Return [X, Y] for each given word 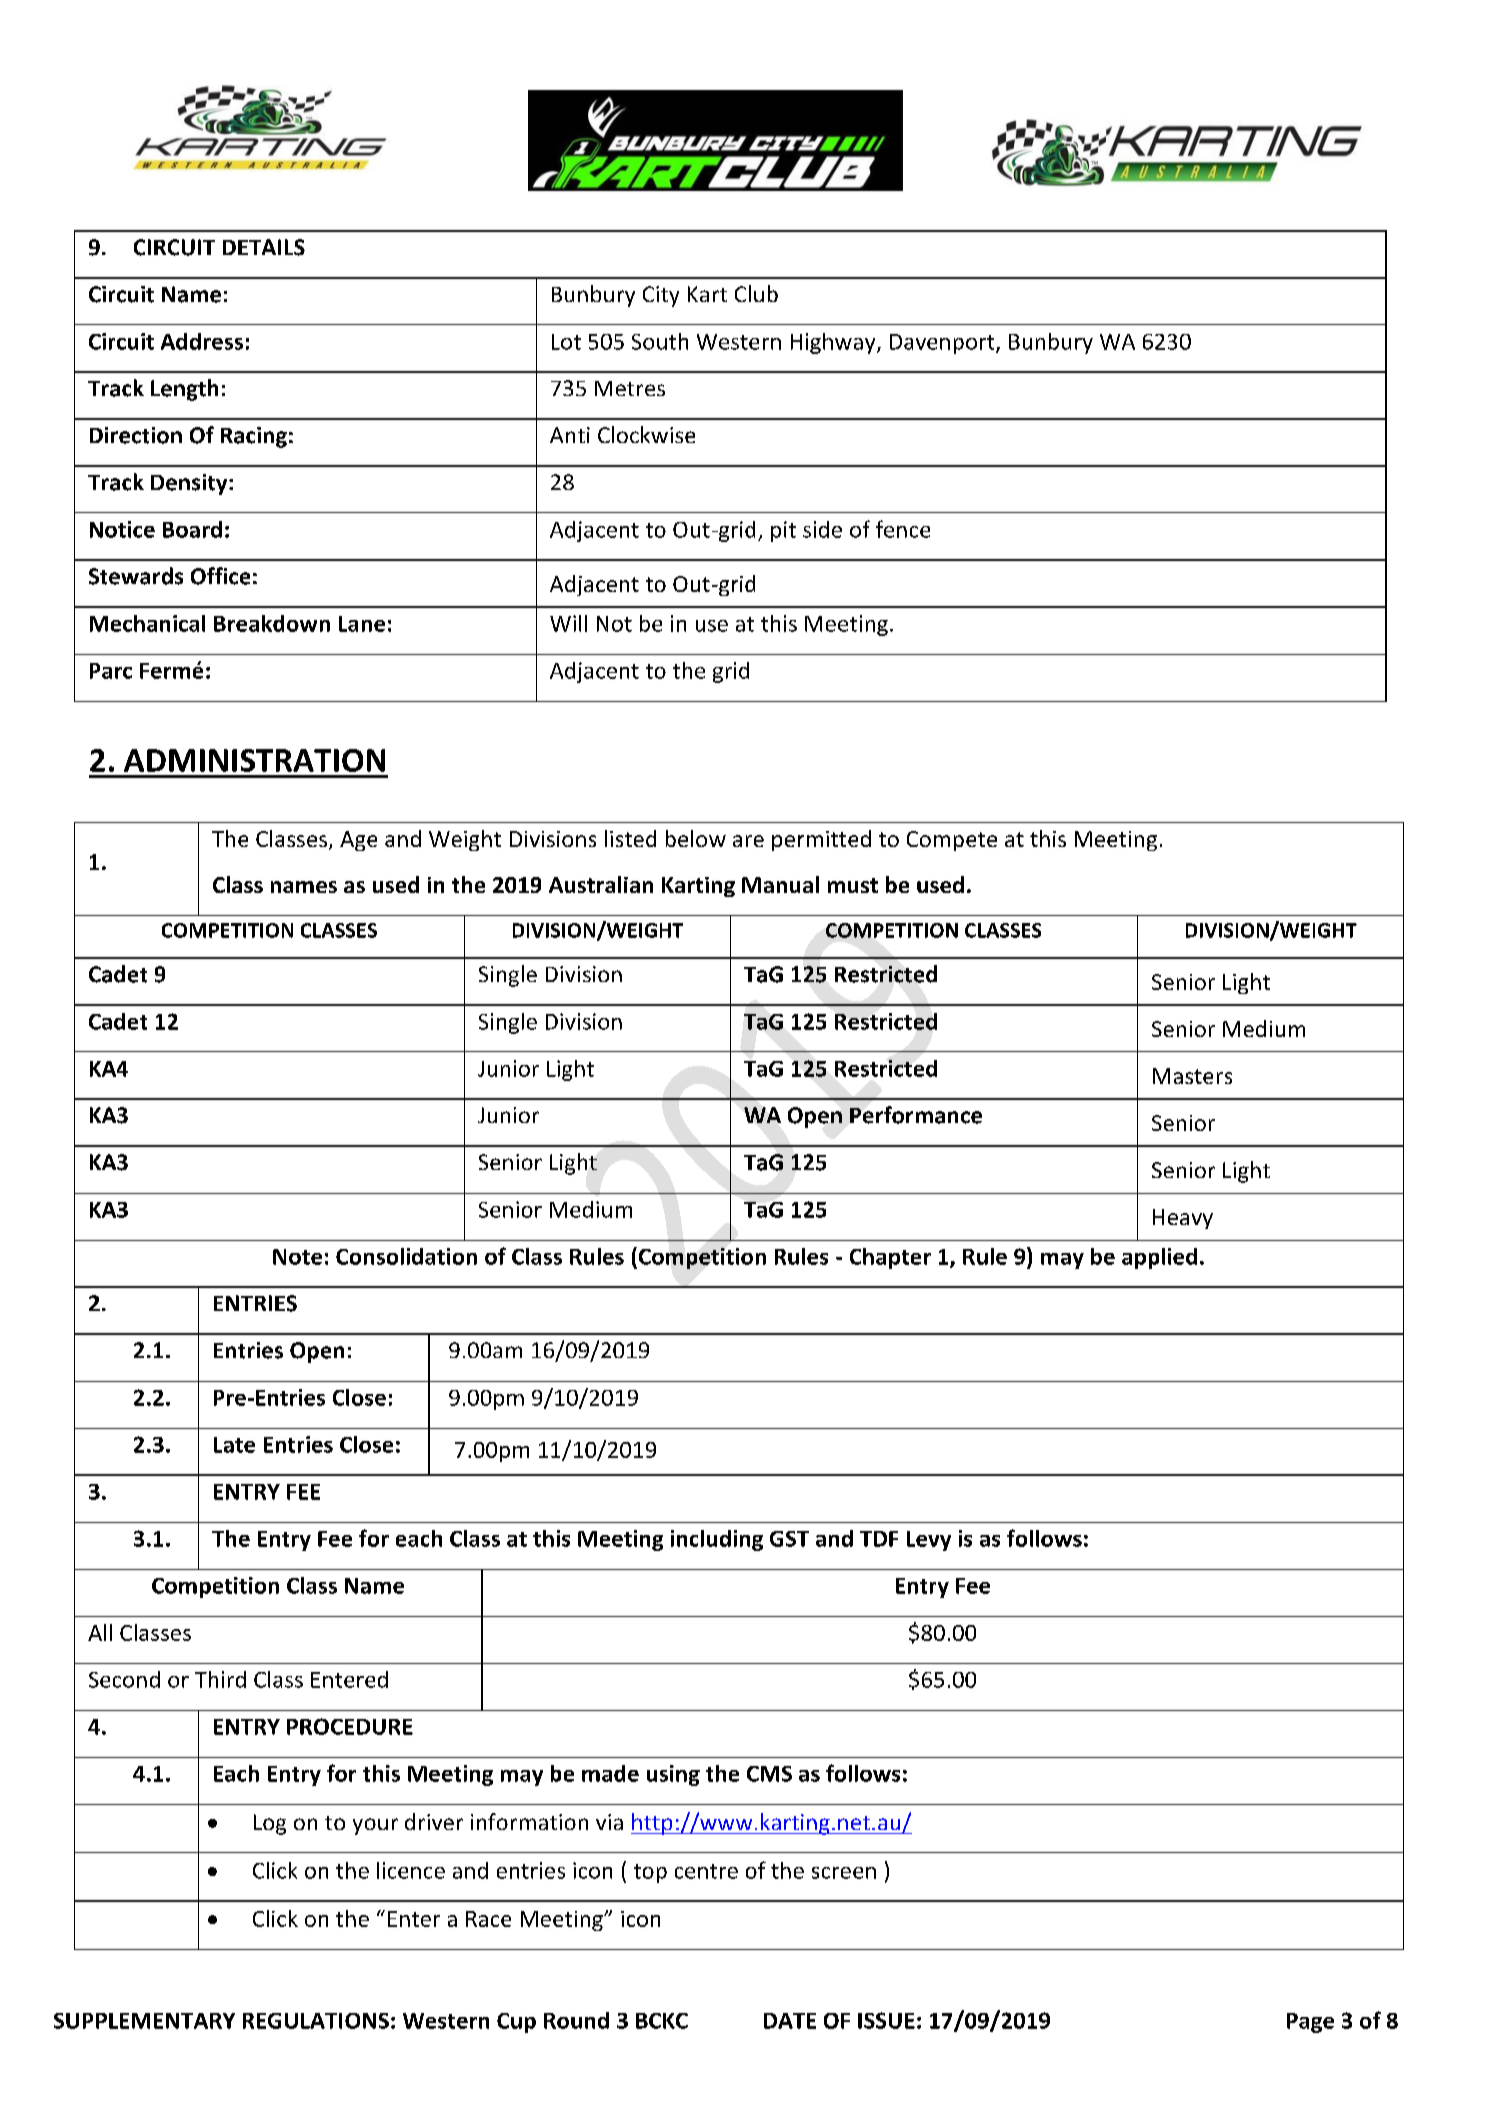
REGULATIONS [316, 2021]
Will [568, 623]
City [661, 296]
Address [202, 341]
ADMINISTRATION [254, 760]
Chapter [890, 1258]
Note [297, 1257]
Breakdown [272, 623]
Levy [929, 1541]
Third [220, 1679]
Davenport [943, 344]
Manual [780, 884]
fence [903, 529]
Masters [1192, 1076]
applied [1159, 1258]
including [717, 1540]
